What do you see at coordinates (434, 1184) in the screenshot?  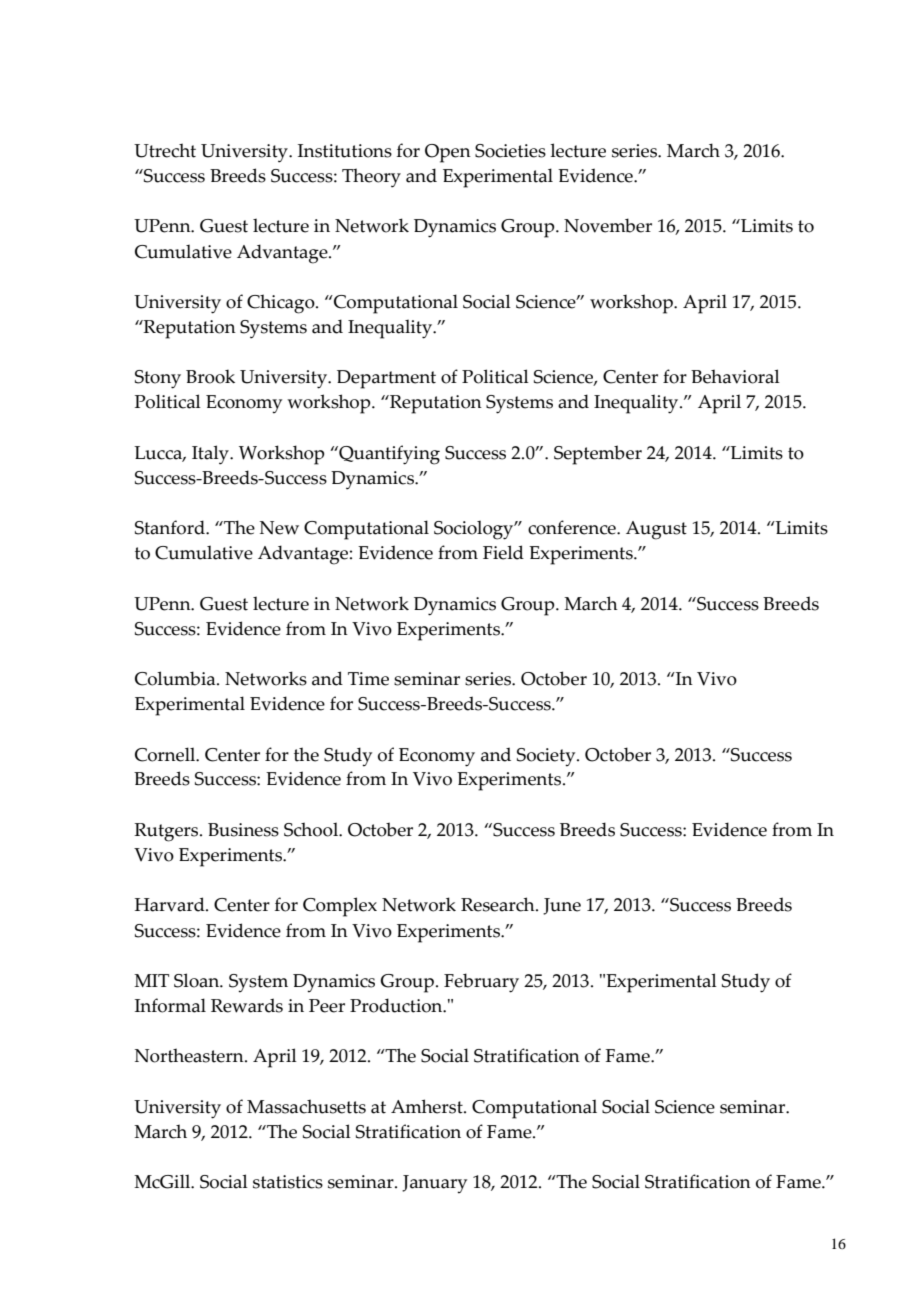 I see `January` at bounding box center [434, 1184].
